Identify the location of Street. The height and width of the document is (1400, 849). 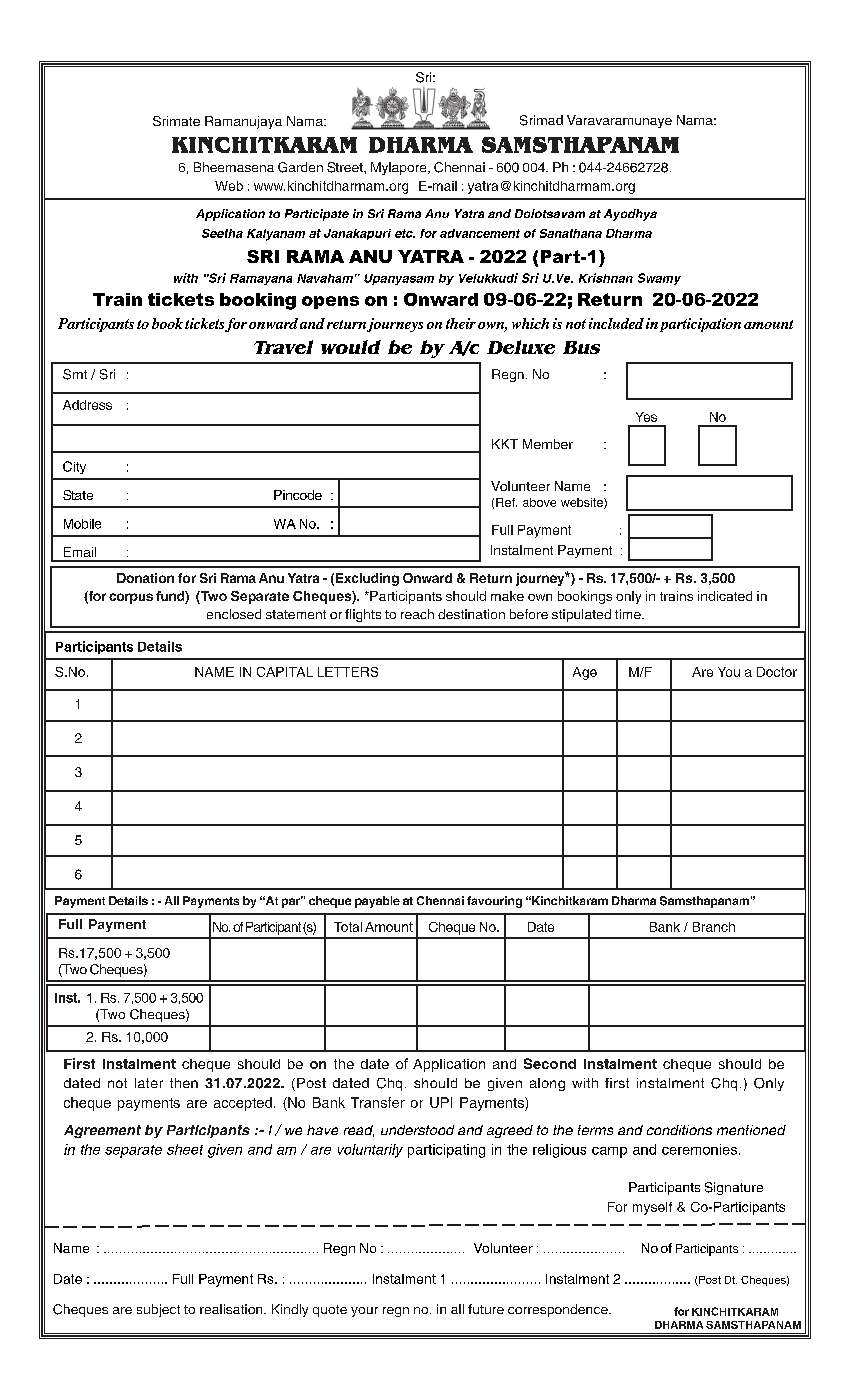
(346, 167).
